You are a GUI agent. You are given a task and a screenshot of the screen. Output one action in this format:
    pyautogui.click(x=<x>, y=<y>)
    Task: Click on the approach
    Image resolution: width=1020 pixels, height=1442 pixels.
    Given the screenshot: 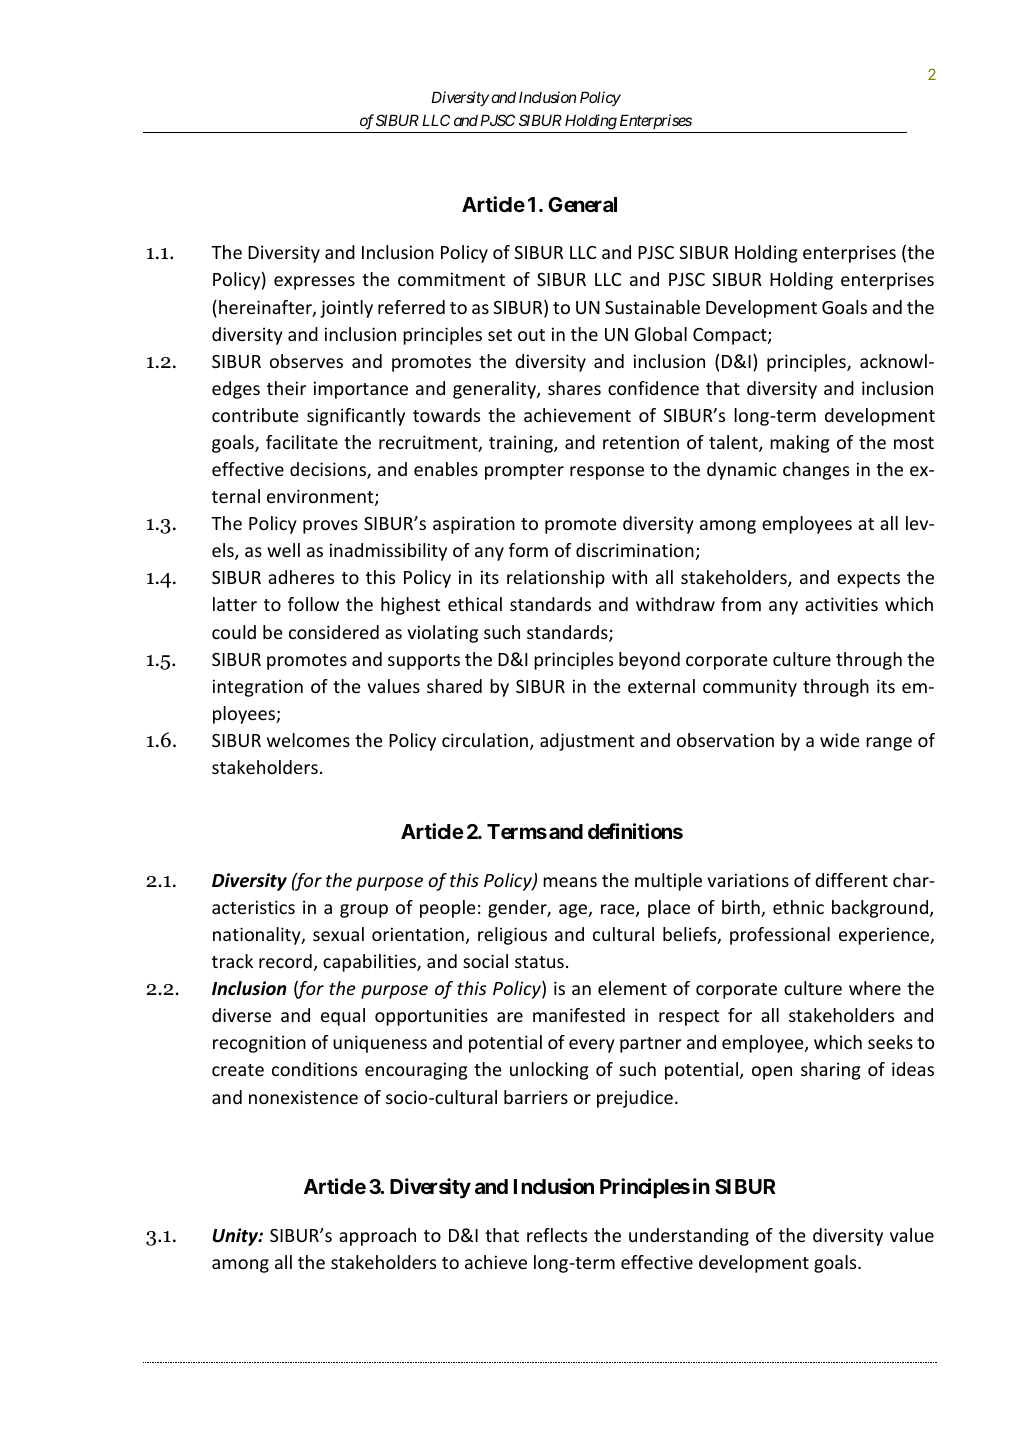 What is the action you would take?
    pyautogui.click(x=377, y=1237)
